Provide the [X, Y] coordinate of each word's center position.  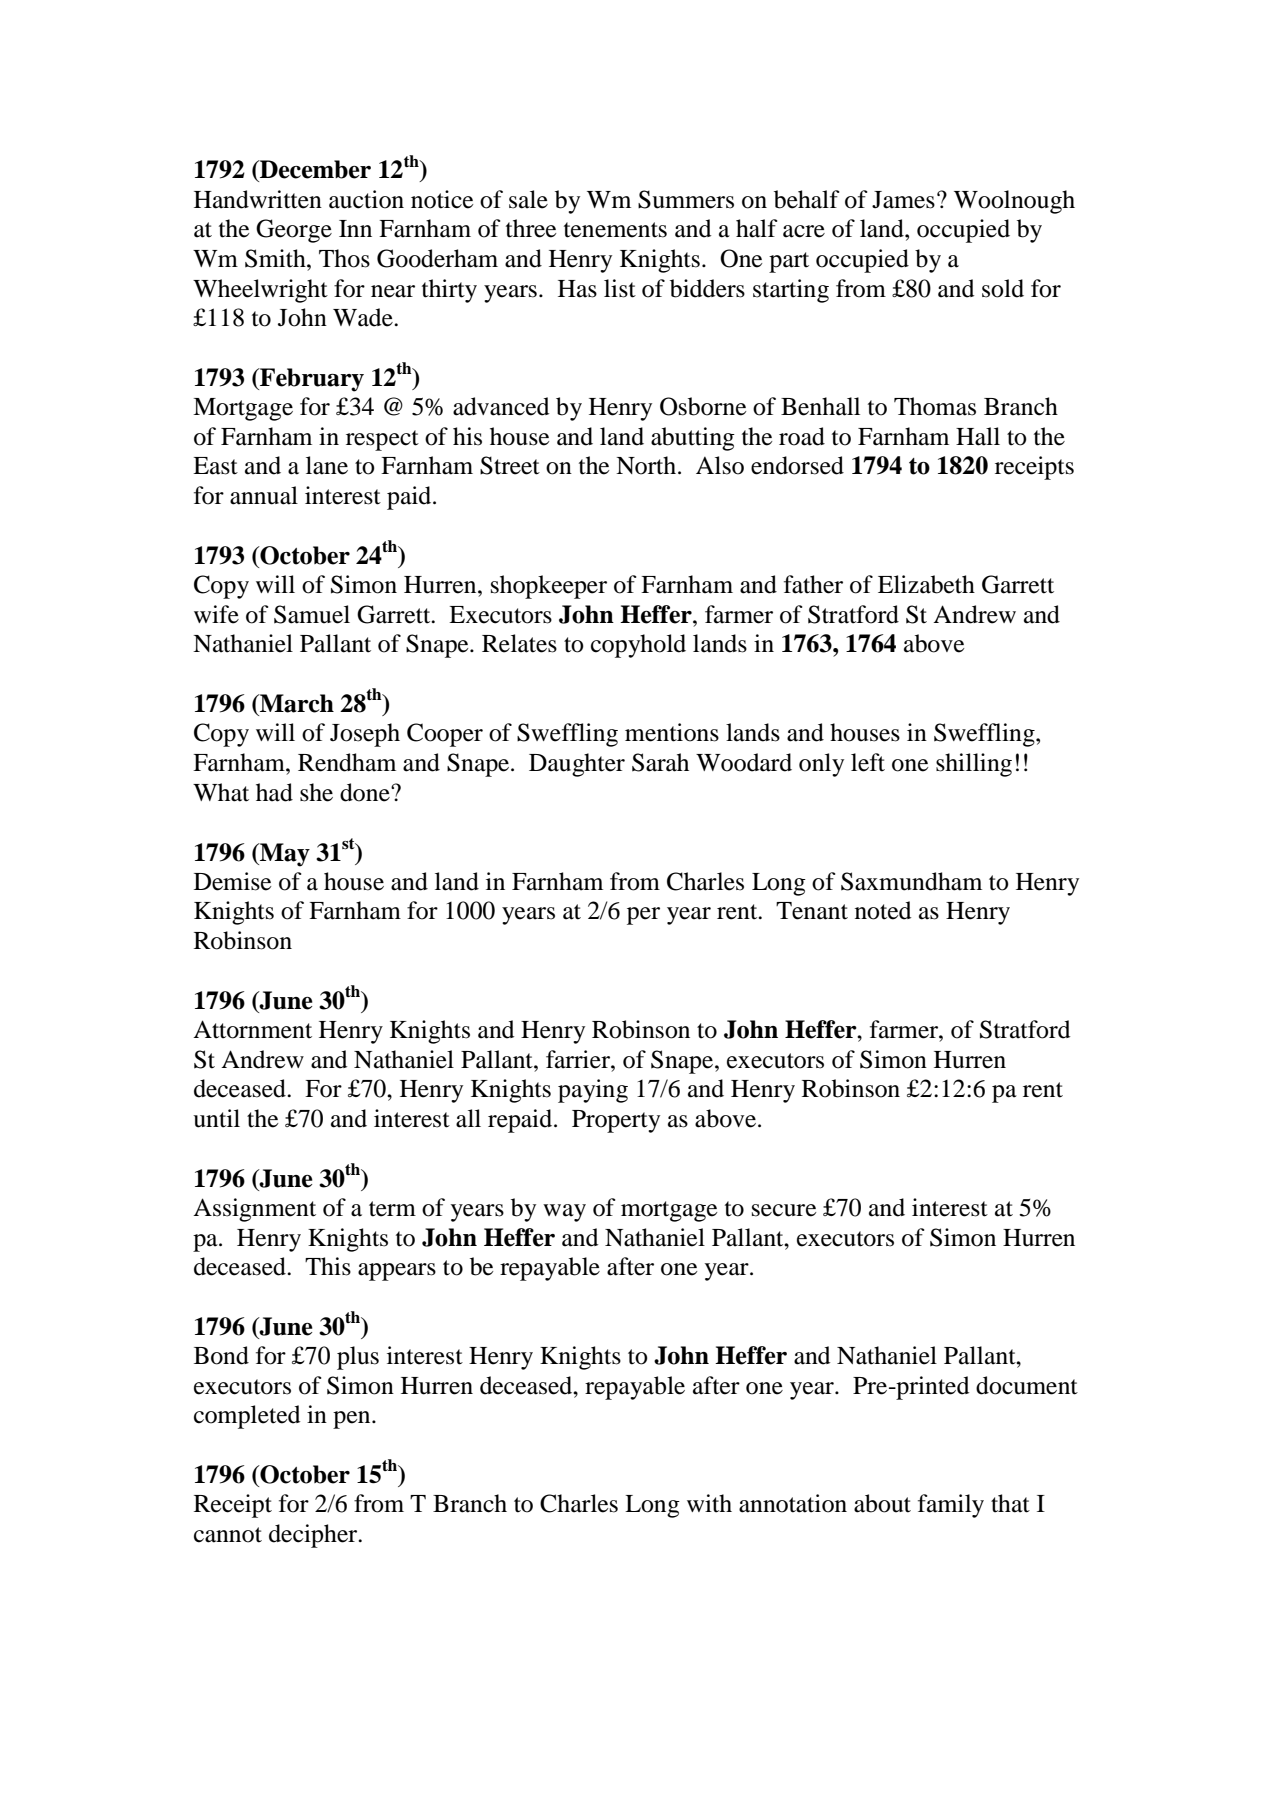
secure [784, 1210]
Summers [686, 199]
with [709, 1503]
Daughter [577, 765]
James [903, 200]
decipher [314, 1536]
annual [264, 495]
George [294, 231]
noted [883, 910]
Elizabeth [926, 584]
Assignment [254, 1210]
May [284, 855]
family [951, 1506]
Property [616, 1121]
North [647, 465]
